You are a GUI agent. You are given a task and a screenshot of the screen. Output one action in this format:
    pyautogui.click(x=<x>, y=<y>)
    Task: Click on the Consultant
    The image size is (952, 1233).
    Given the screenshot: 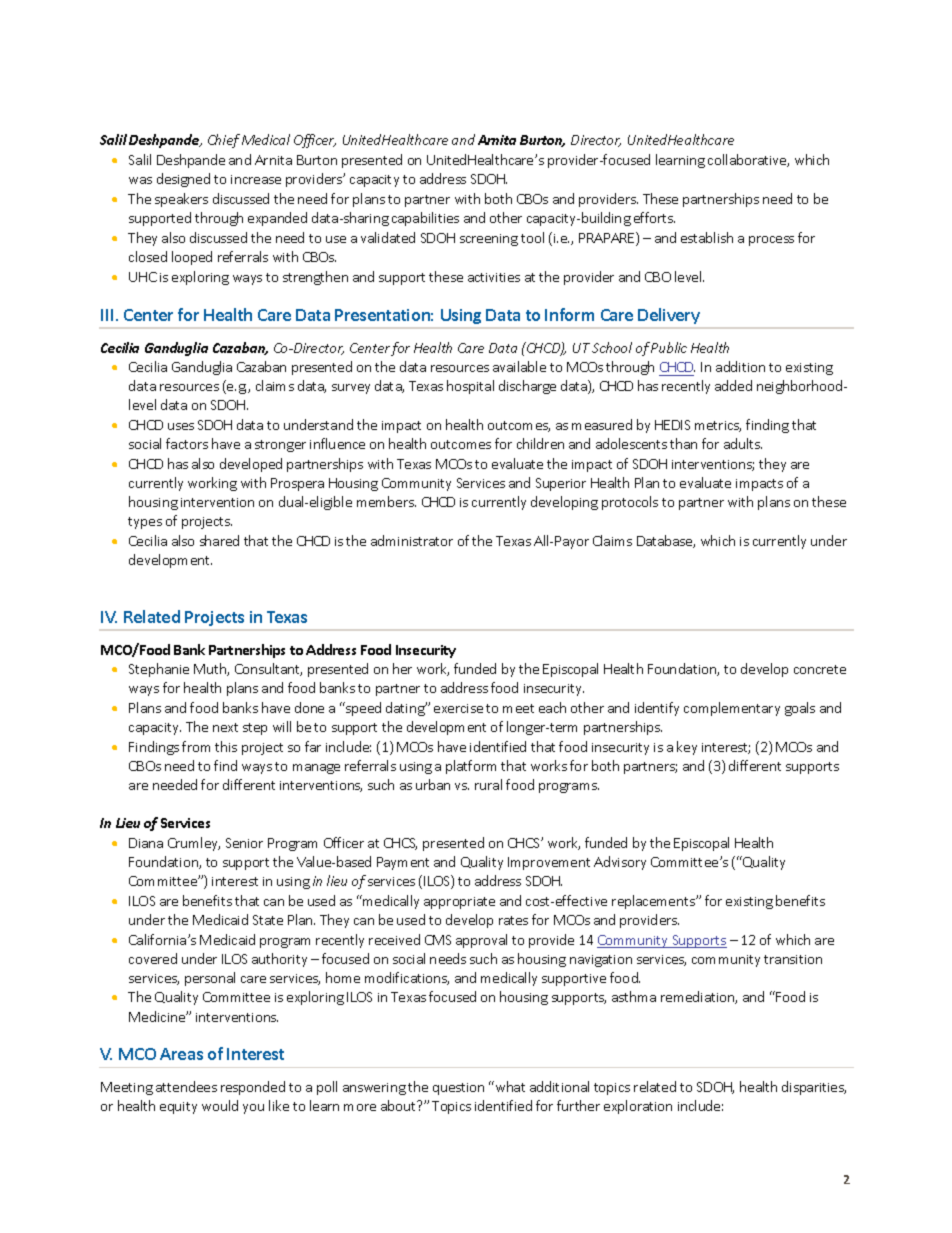 What is the action you would take?
    pyautogui.click(x=268, y=669)
